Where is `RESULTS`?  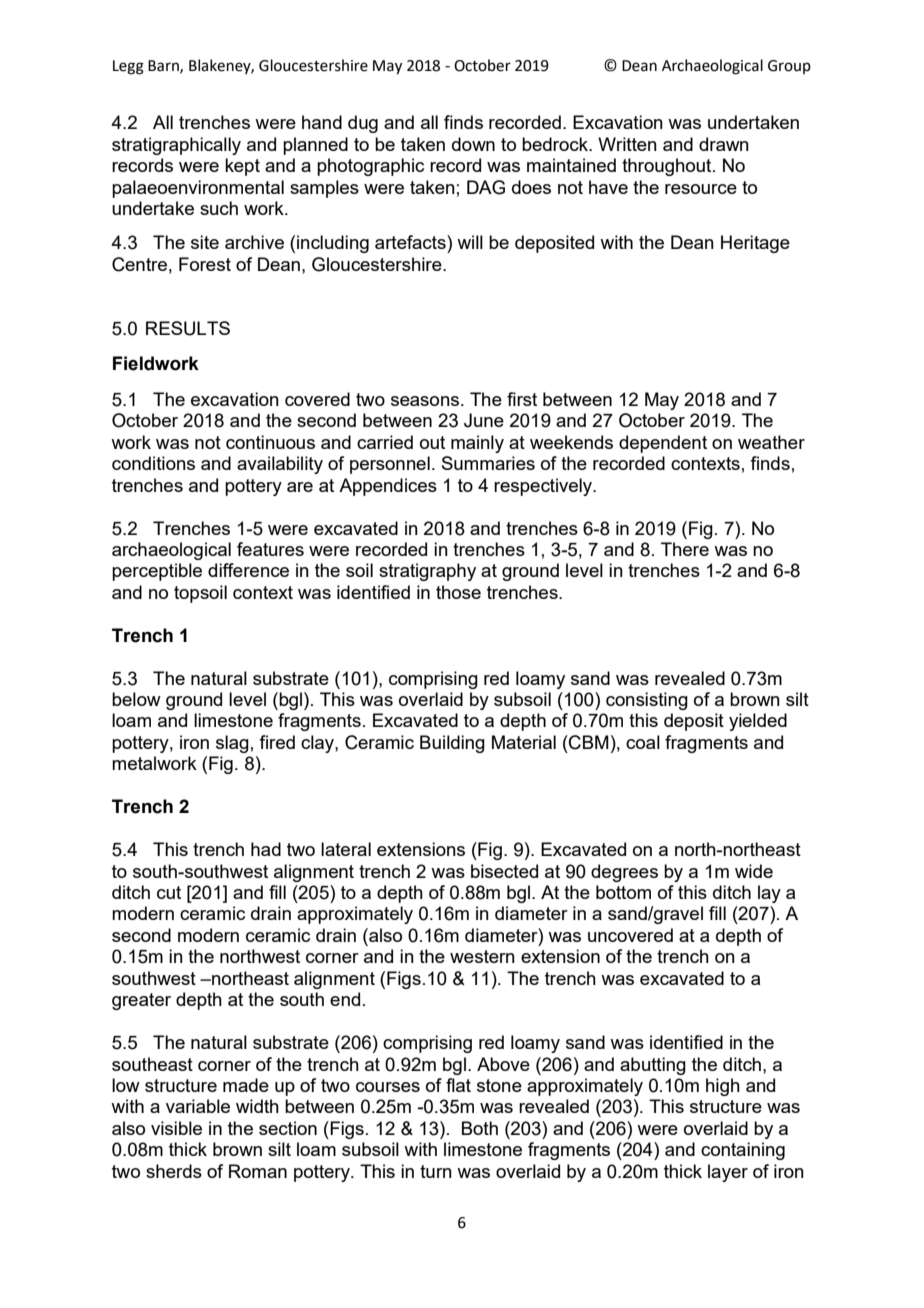 RESULTS is located at coordinates (188, 328).
